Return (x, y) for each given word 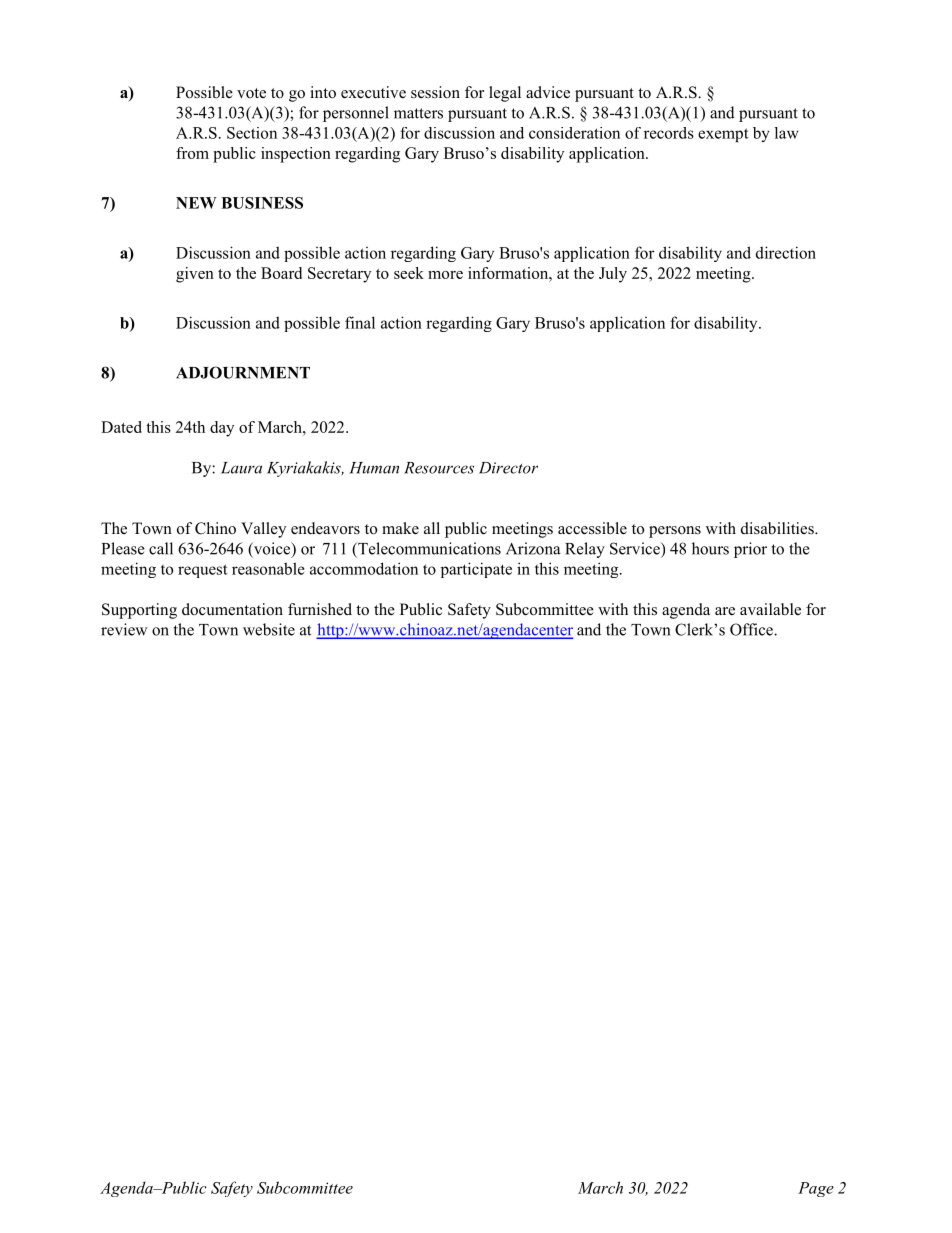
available (770, 609)
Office (752, 629)
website (269, 629)
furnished (320, 609)
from (192, 153)
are (725, 611)
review (124, 629)
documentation (232, 609)
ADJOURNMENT (243, 372)
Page (816, 1189)
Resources (439, 468)
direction (786, 252)
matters (418, 113)
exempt (723, 135)
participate (476, 570)
